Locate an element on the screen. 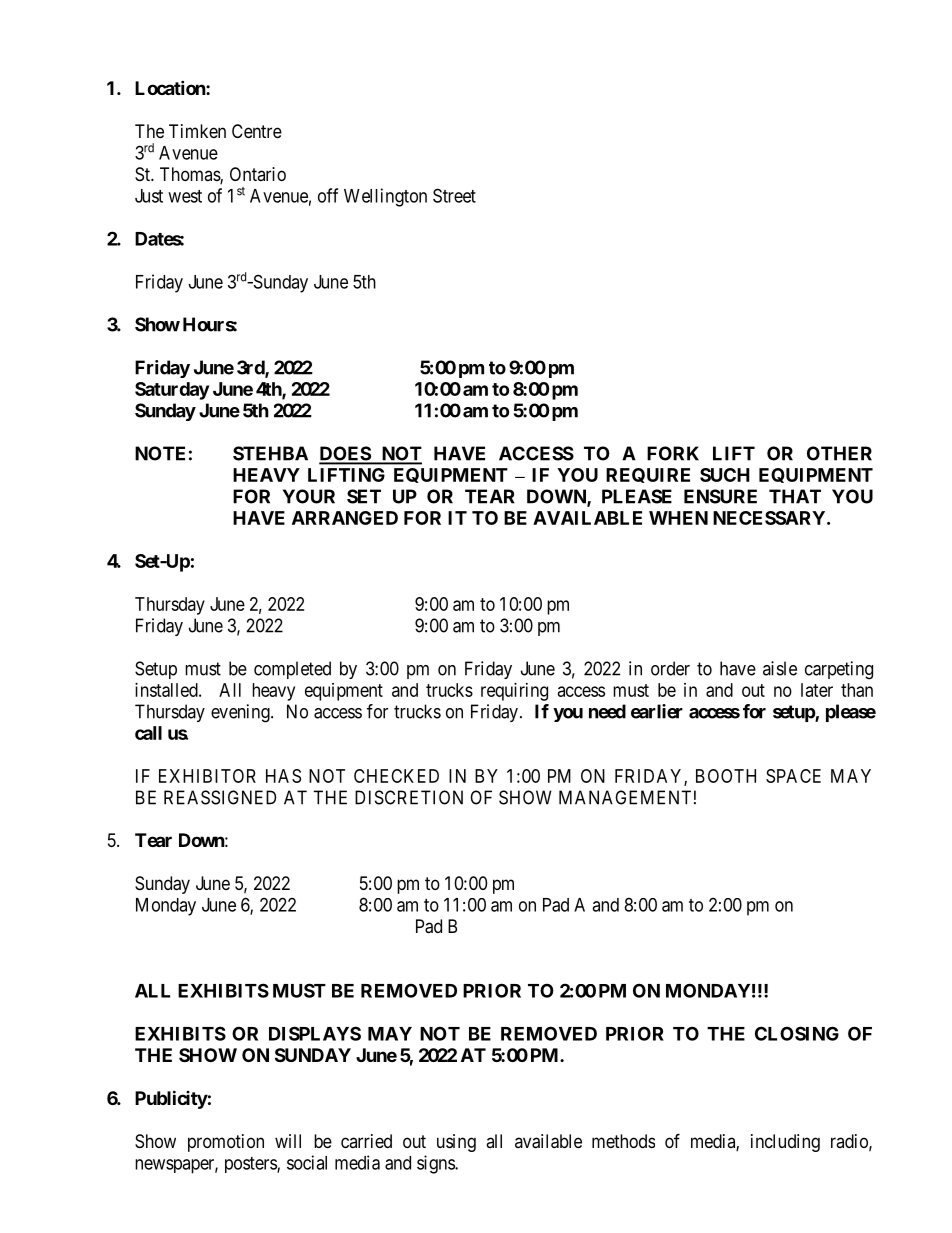 Image resolution: width=952 pixels, height=1233 pixels. Wellington is located at coordinates (385, 197).
